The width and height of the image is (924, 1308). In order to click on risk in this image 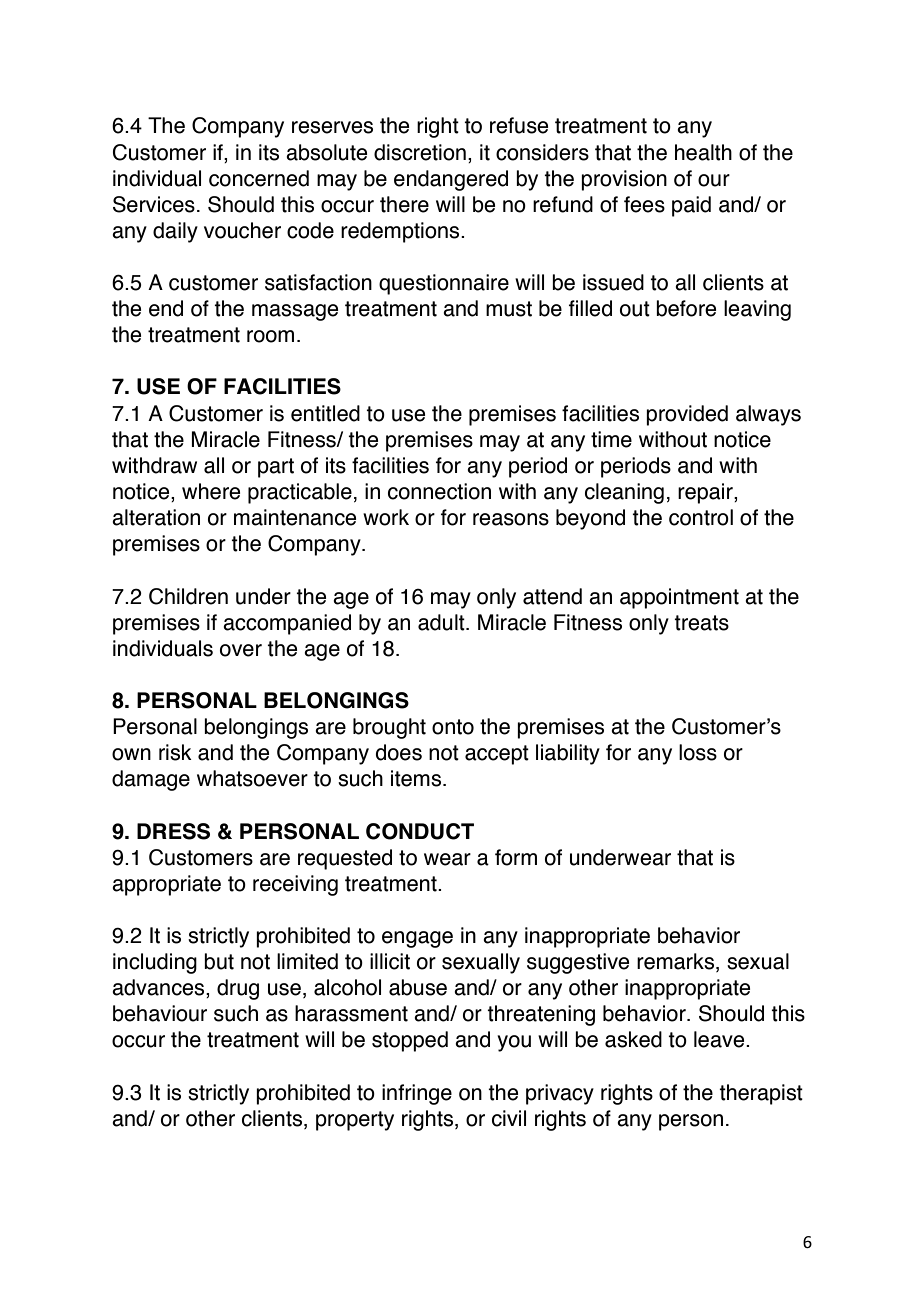, I will do `click(175, 752)`.
